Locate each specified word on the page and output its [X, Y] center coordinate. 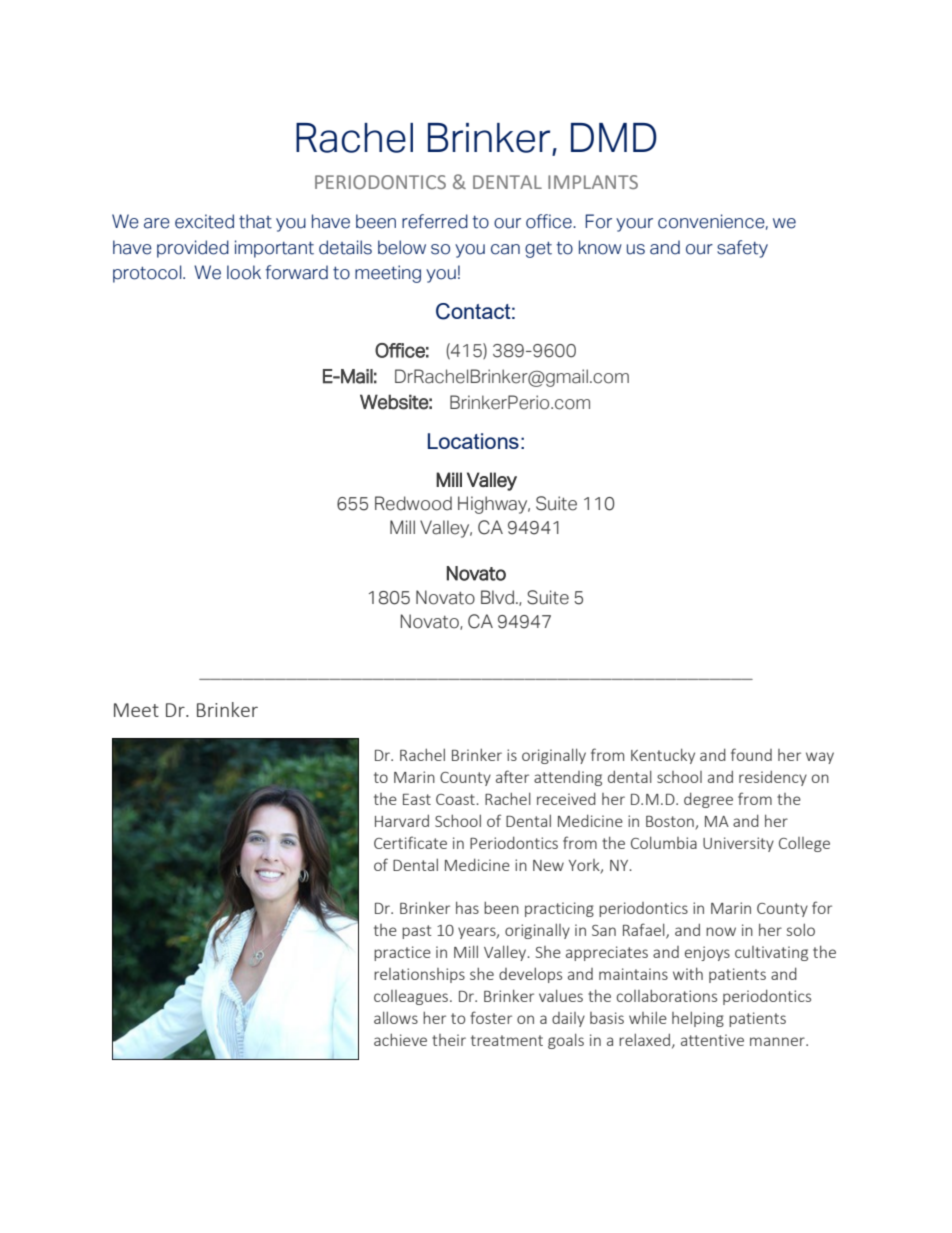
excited [204, 221]
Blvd [497, 597]
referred [435, 221]
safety [742, 249]
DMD [614, 137]
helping [698, 1019]
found [751, 754]
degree [708, 800]
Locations [473, 441]
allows [396, 1017]
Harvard [402, 820]
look [244, 272]
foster [491, 1017]
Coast [456, 799]
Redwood [413, 503]
